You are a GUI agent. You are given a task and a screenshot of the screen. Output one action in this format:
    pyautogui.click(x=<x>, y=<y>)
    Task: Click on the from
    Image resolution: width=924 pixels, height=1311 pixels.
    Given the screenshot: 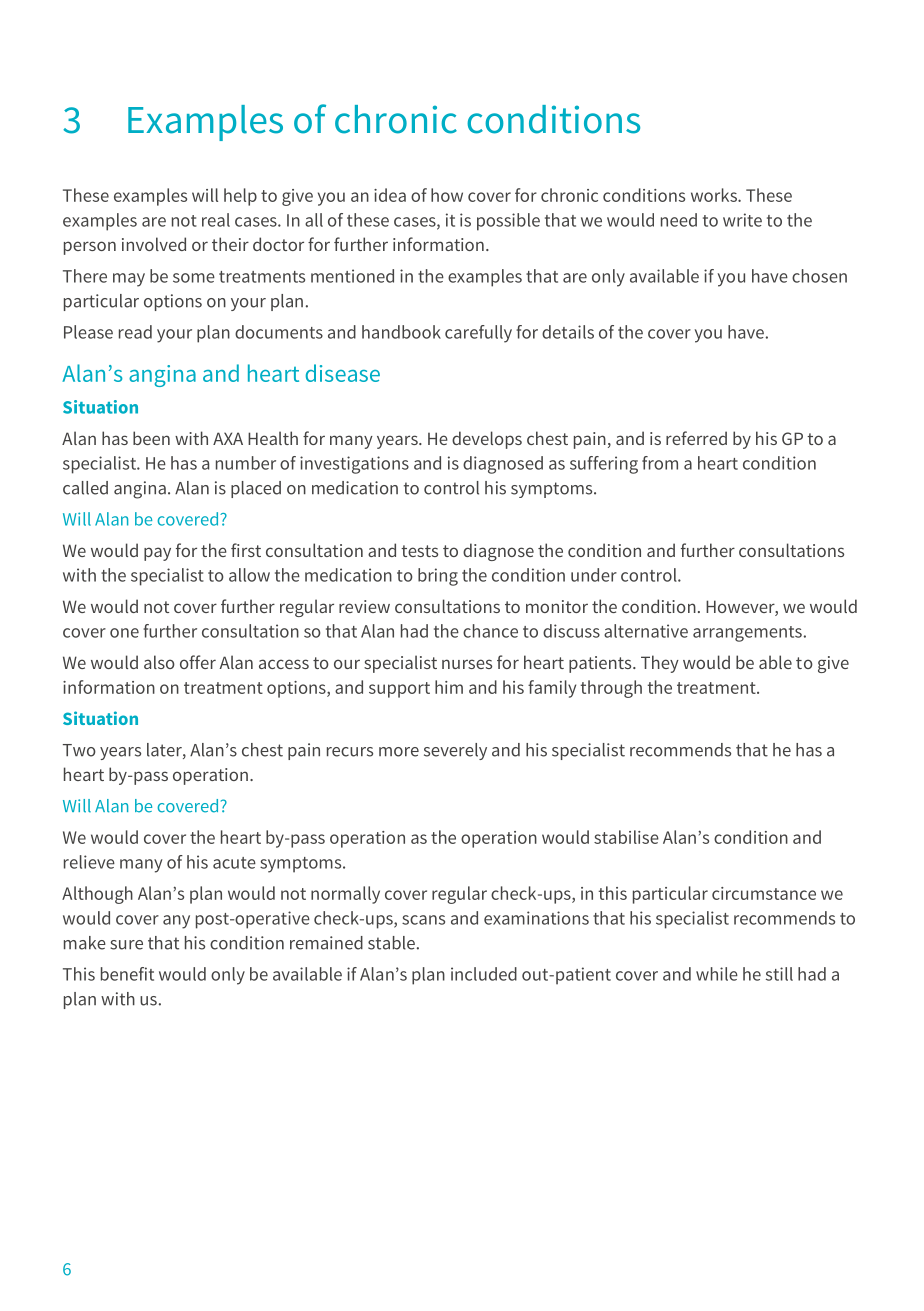 What is the action you would take?
    pyautogui.click(x=660, y=463)
